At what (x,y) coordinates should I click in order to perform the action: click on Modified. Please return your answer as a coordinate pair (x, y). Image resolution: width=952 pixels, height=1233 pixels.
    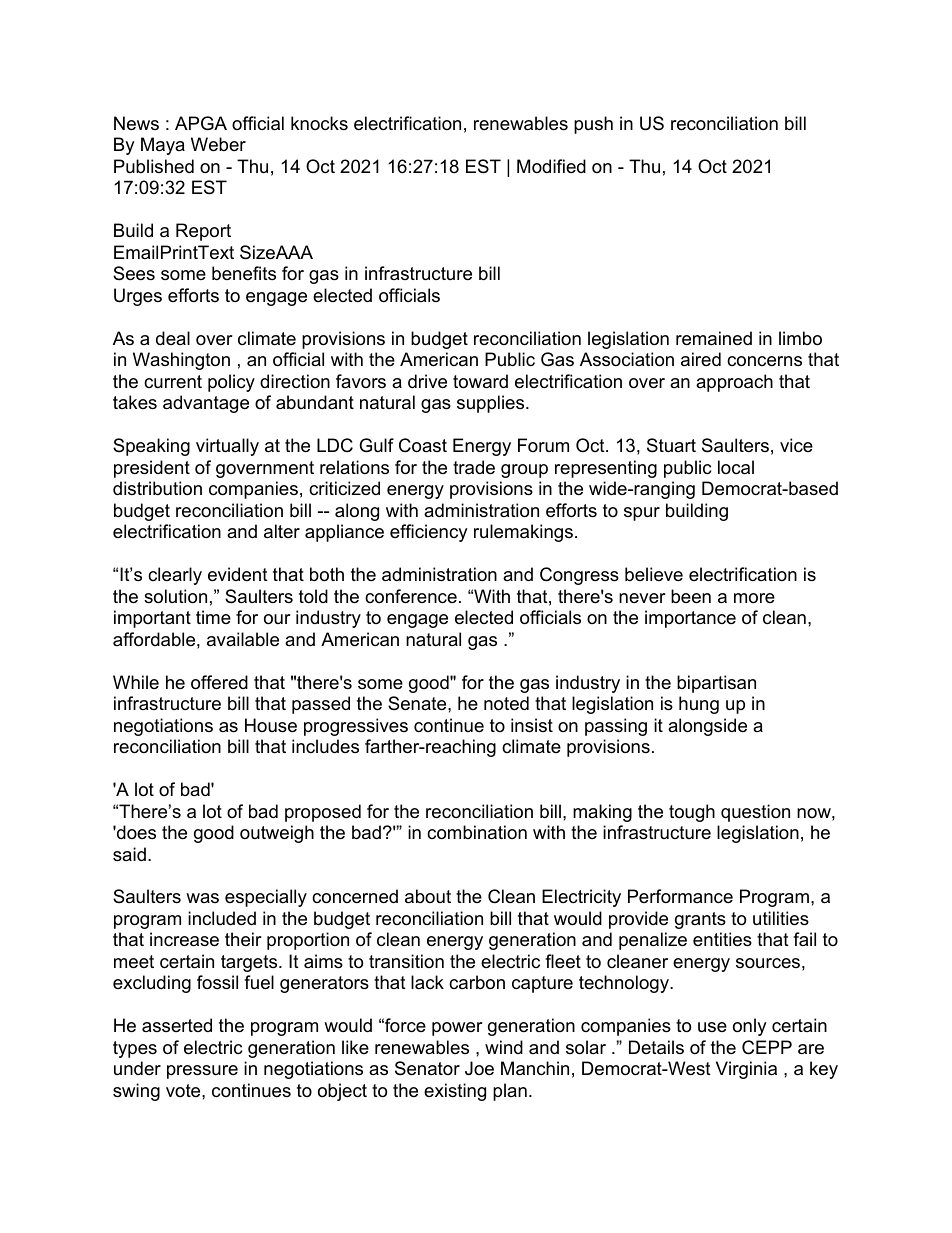
    Looking at the image, I should click on (551, 166).
